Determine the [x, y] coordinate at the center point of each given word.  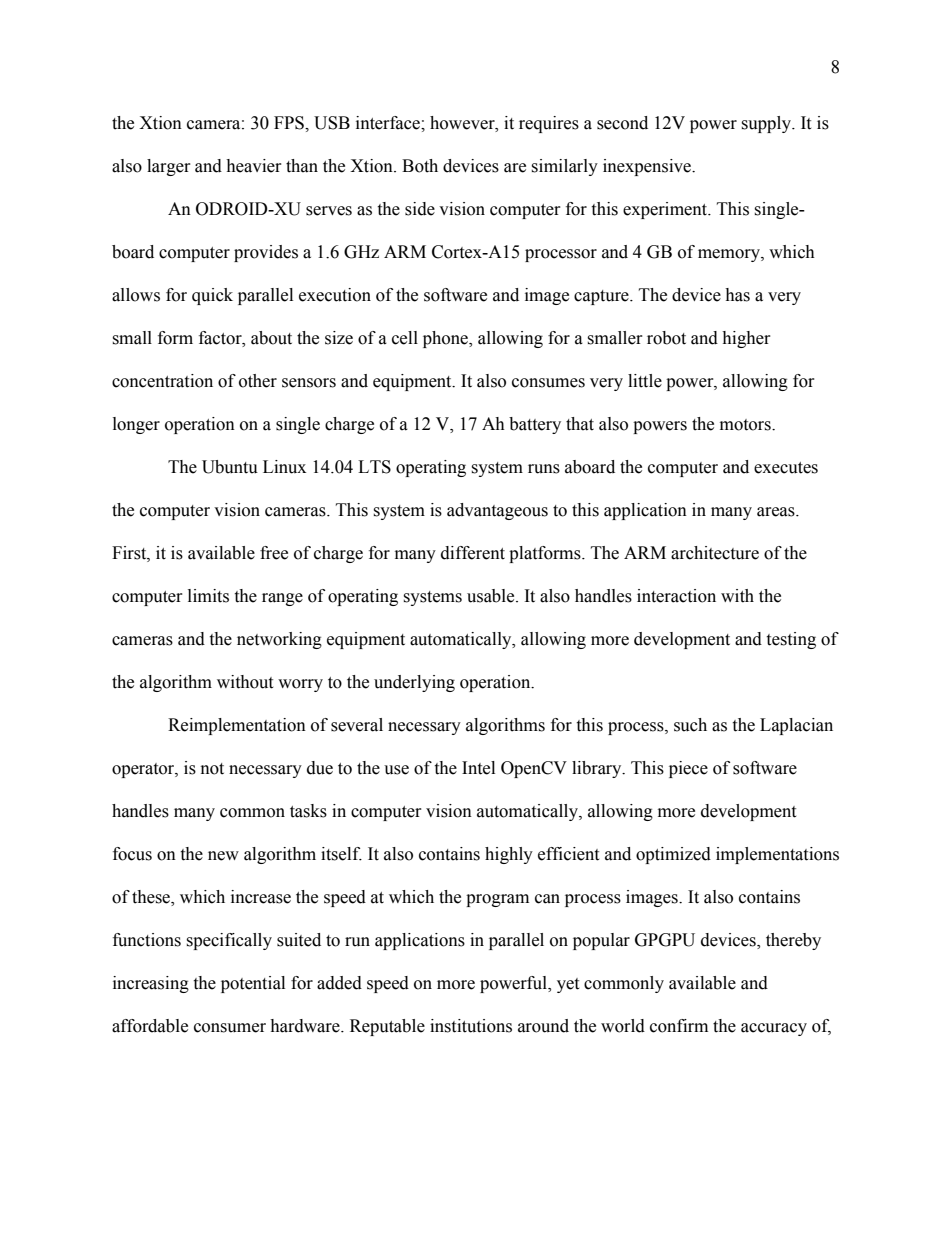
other [258, 381]
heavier [254, 166]
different [473, 553]
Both [420, 166]
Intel [478, 768]
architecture [715, 553]
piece [688, 769]
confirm [679, 1026]
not [212, 769]
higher [746, 339]
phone [447, 339]
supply [767, 124]
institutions [471, 1026]
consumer [230, 1028]
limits [208, 596]
